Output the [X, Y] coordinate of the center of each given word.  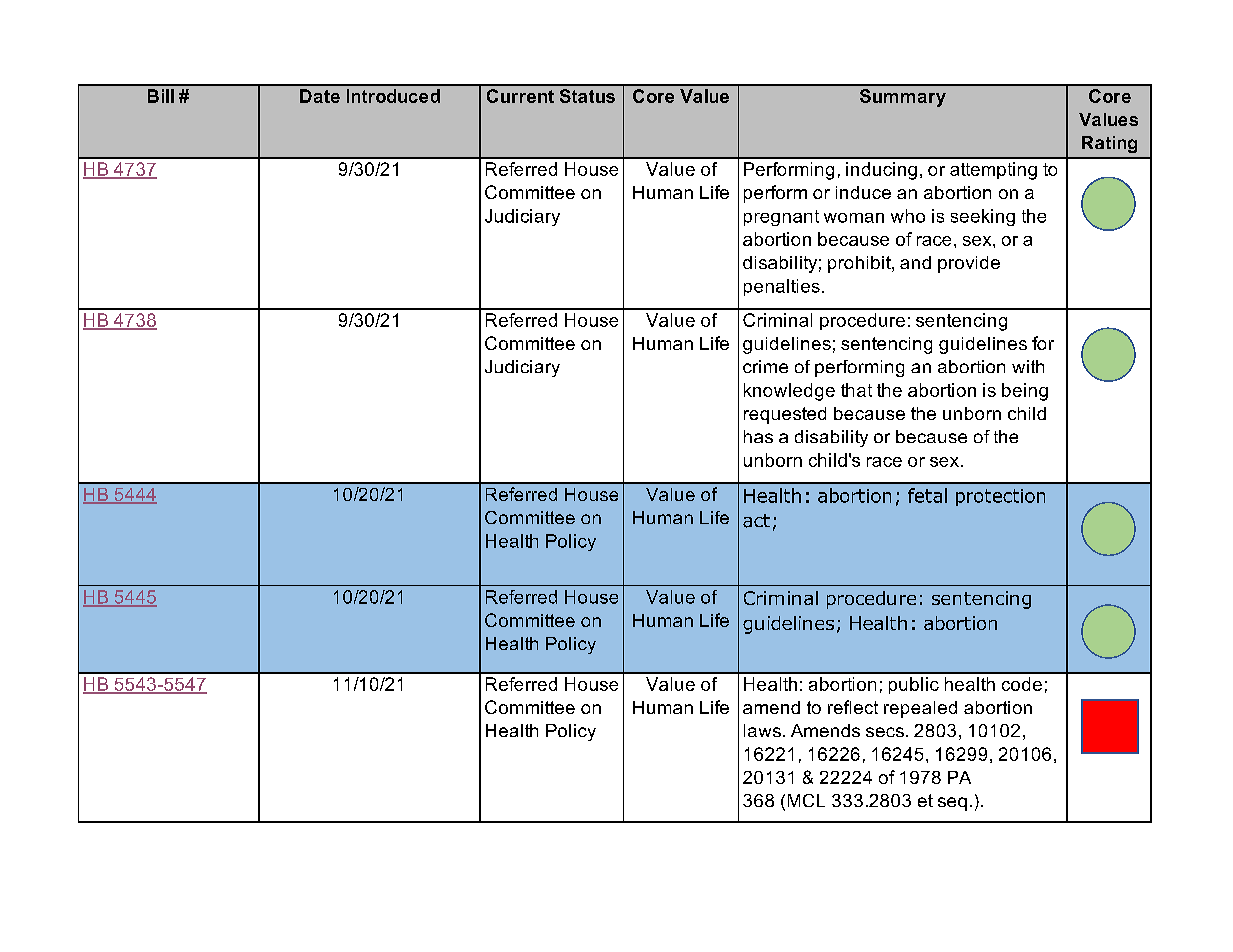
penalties [782, 287]
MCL [806, 800]
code [1022, 684]
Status [587, 96]
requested [785, 415]
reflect [853, 707]
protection [1000, 497]
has [758, 436]
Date [320, 96]
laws [762, 730]
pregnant [781, 218]
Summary [903, 98]
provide [969, 264]
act [756, 521]
